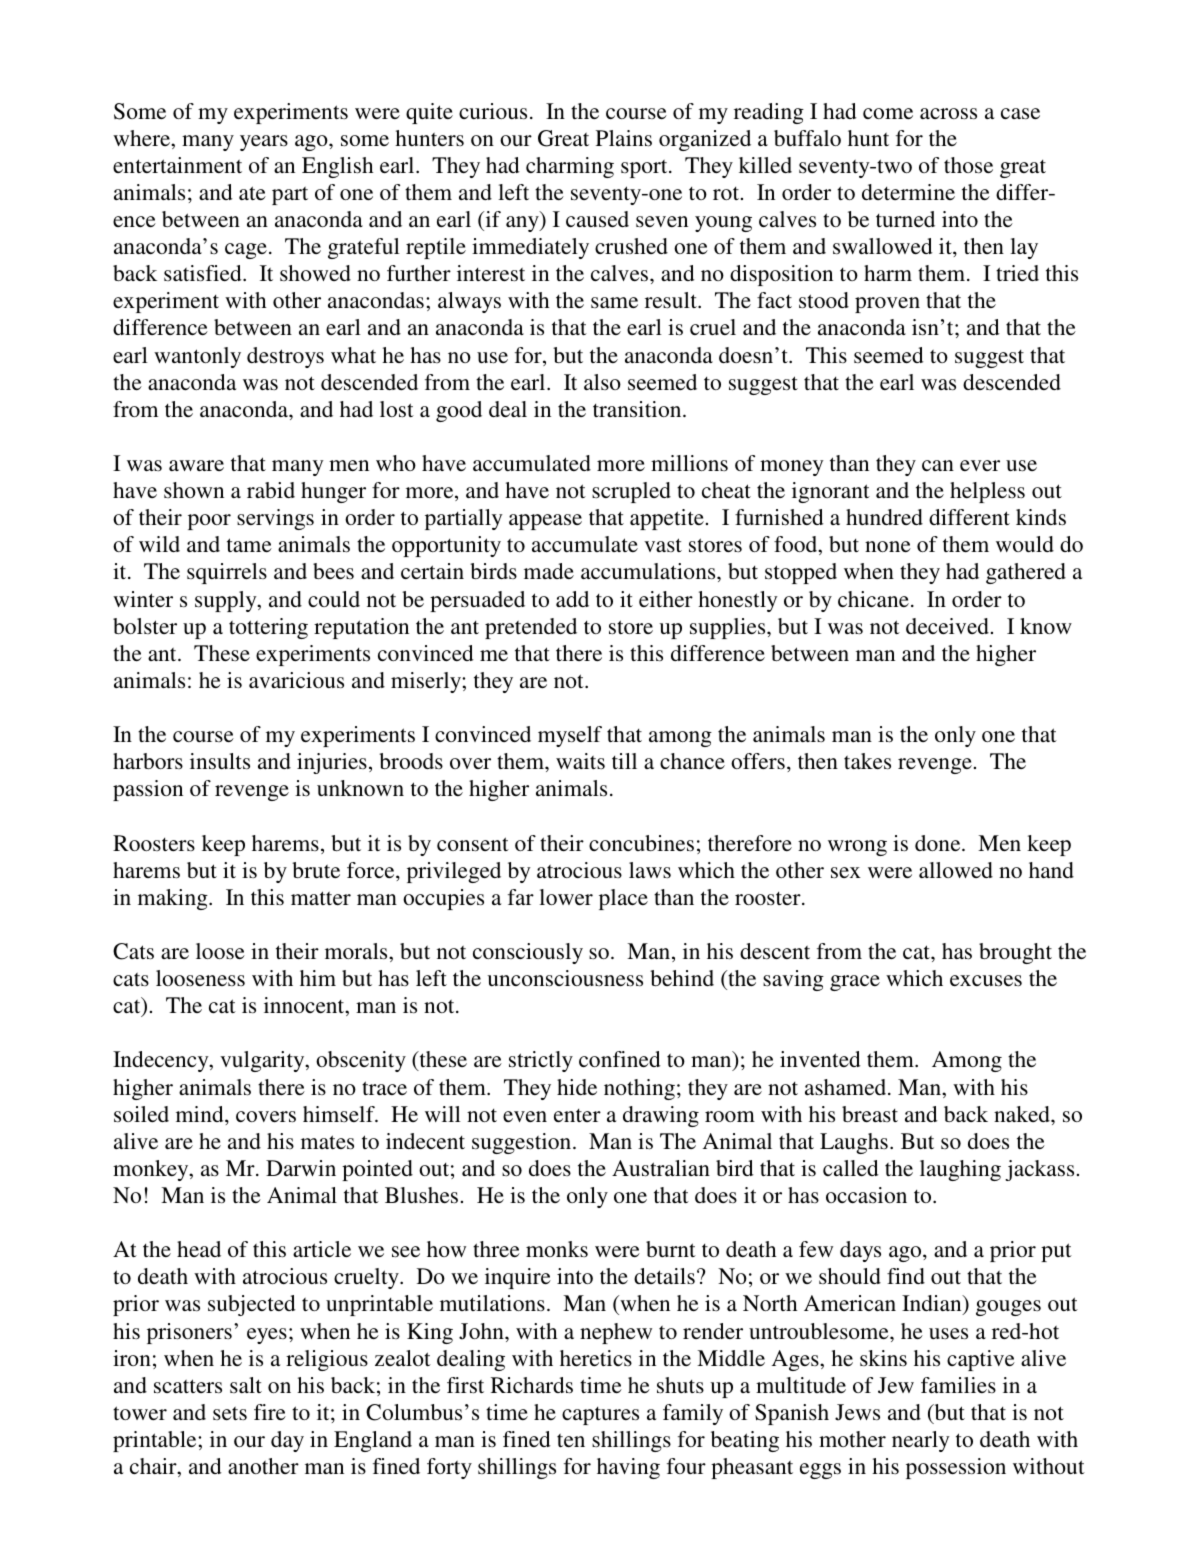 The width and height of the document is (1202, 1556). What do you see at coordinates (956, 1468) in the document?
I see `possession` at bounding box center [956, 1468].
